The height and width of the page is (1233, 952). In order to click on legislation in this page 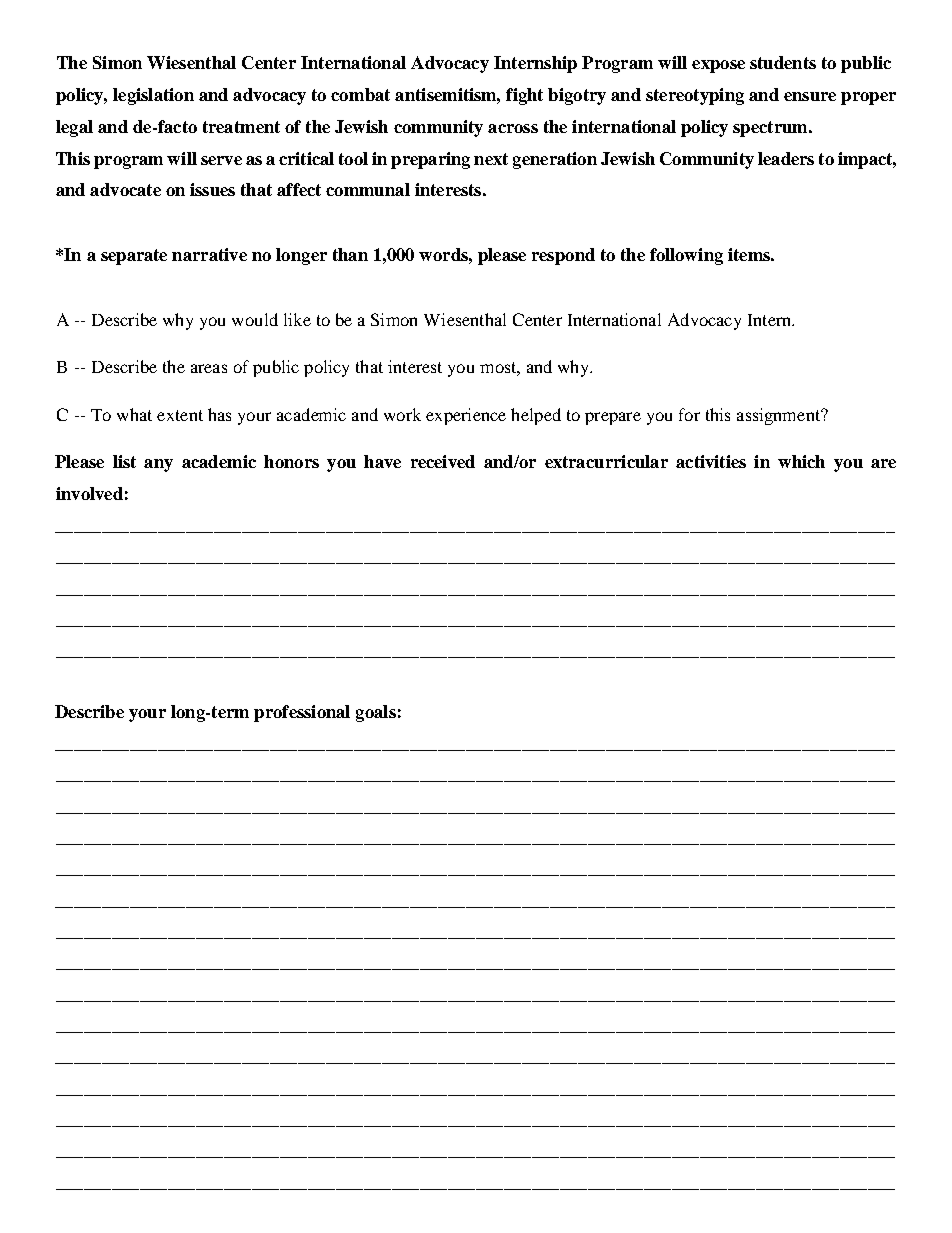, I will do `click(153, 96)`.
